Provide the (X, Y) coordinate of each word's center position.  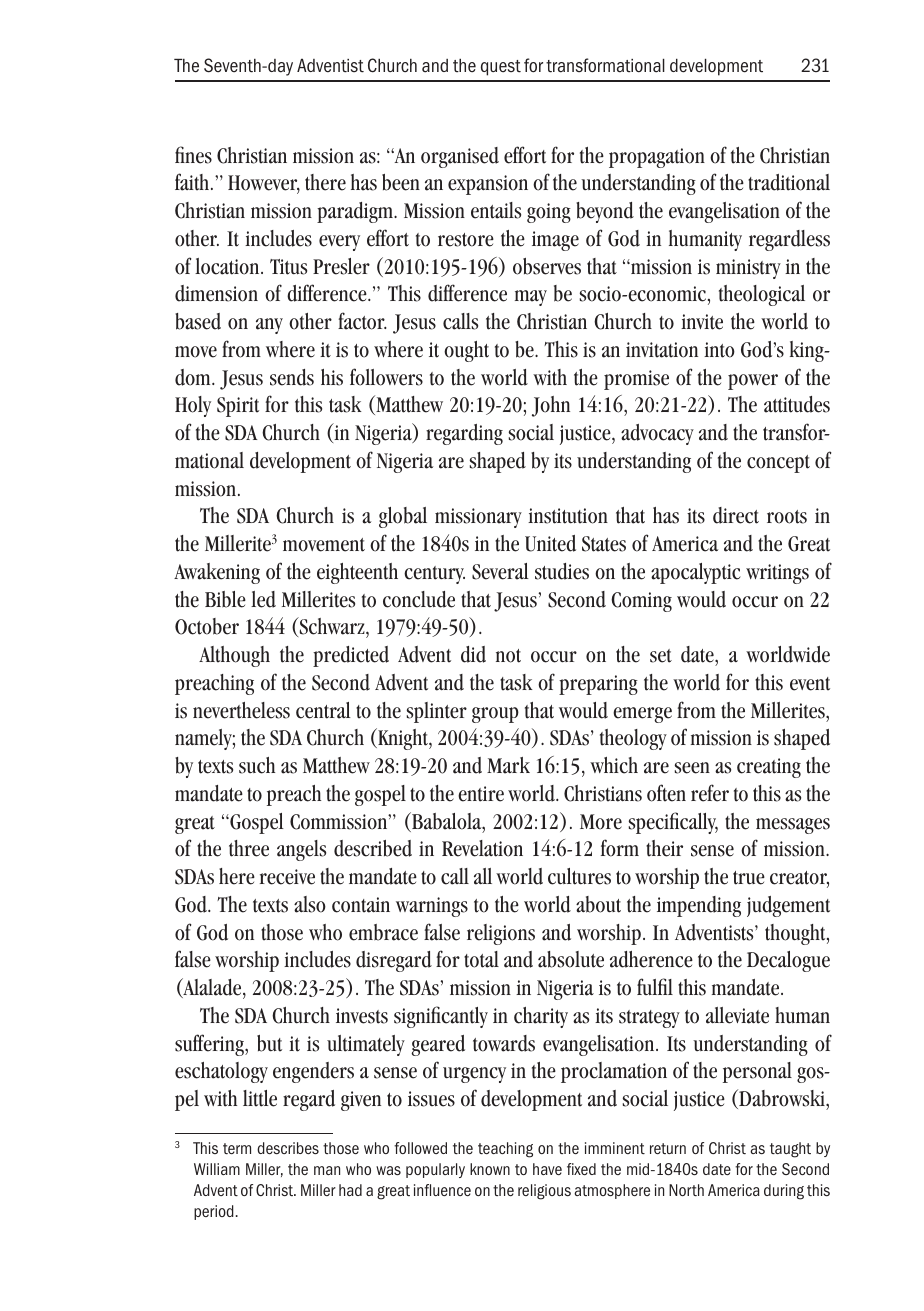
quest (501, 68)
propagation (657, 158)
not (508, 656)
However (264, 184)
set (661, 656)
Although (234, 656)
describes (288, 1148)
